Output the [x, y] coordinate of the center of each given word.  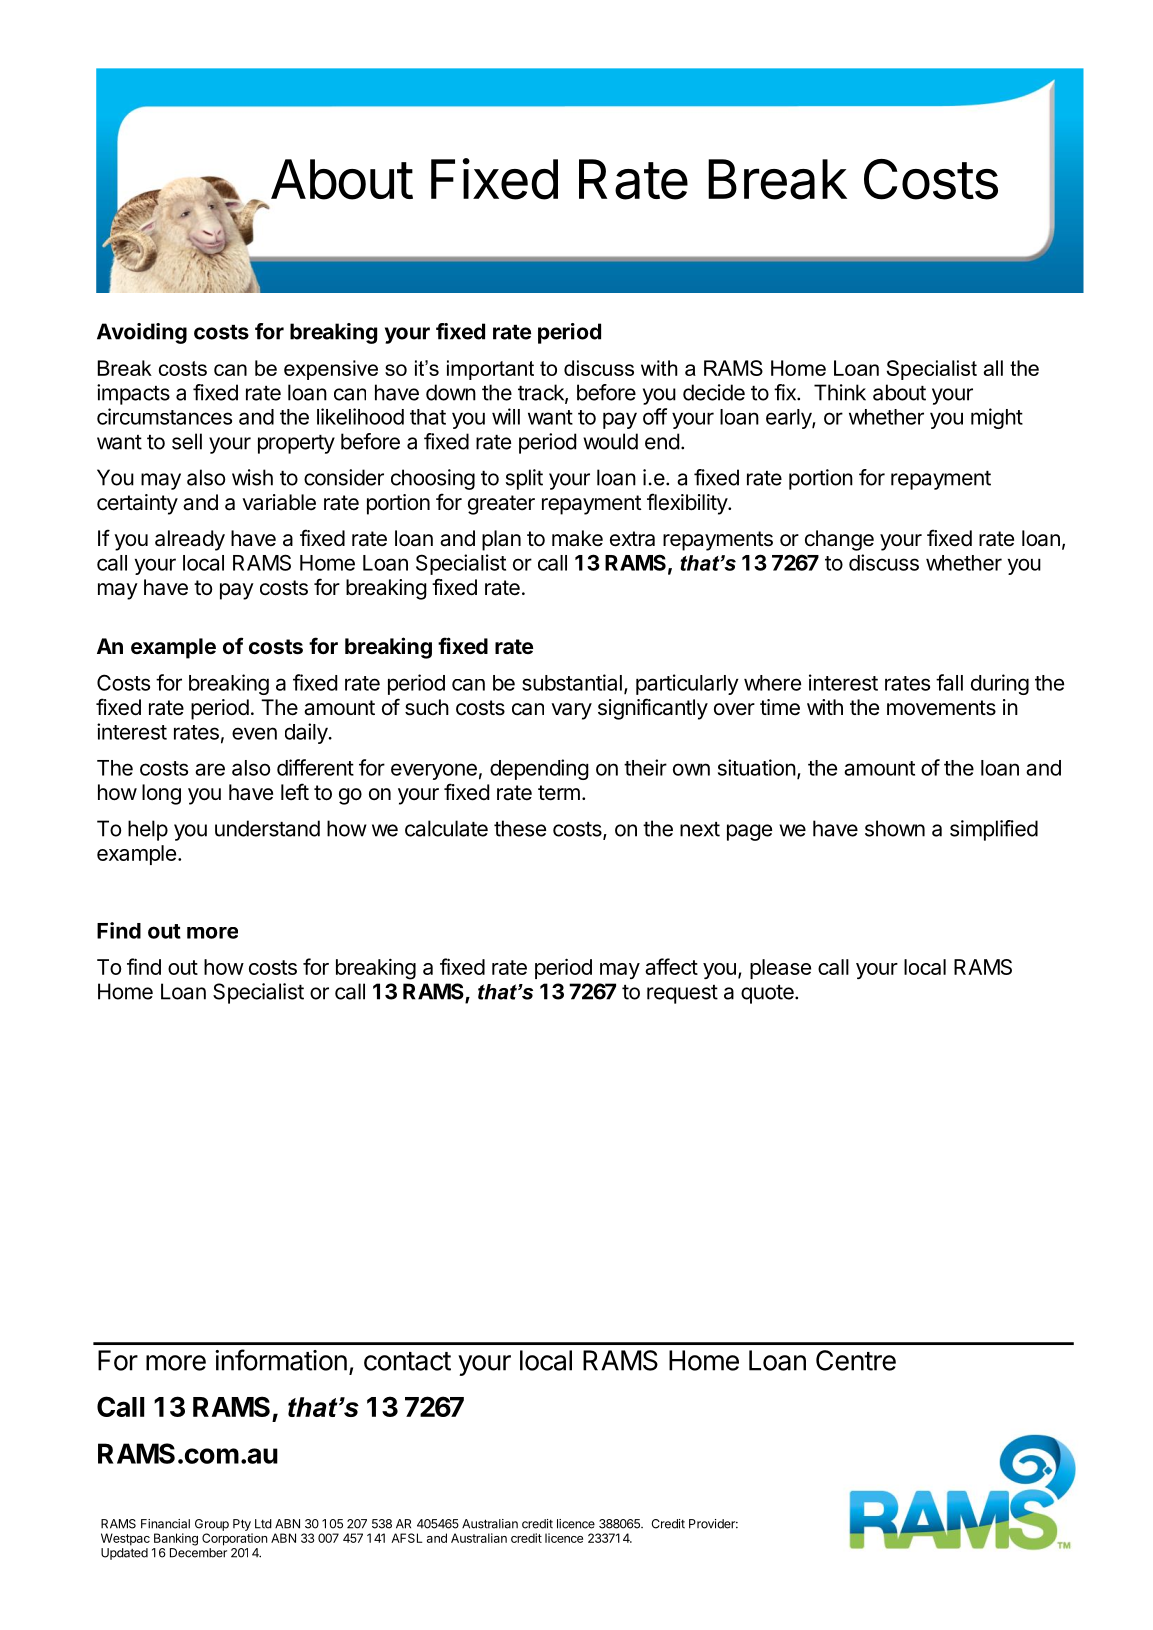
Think [840, 392]
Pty [242, 1525]
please [780, 969]
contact [407, 1361]
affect [671, 966]
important [490, 370]
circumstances [164, 416]
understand [267, 828]
